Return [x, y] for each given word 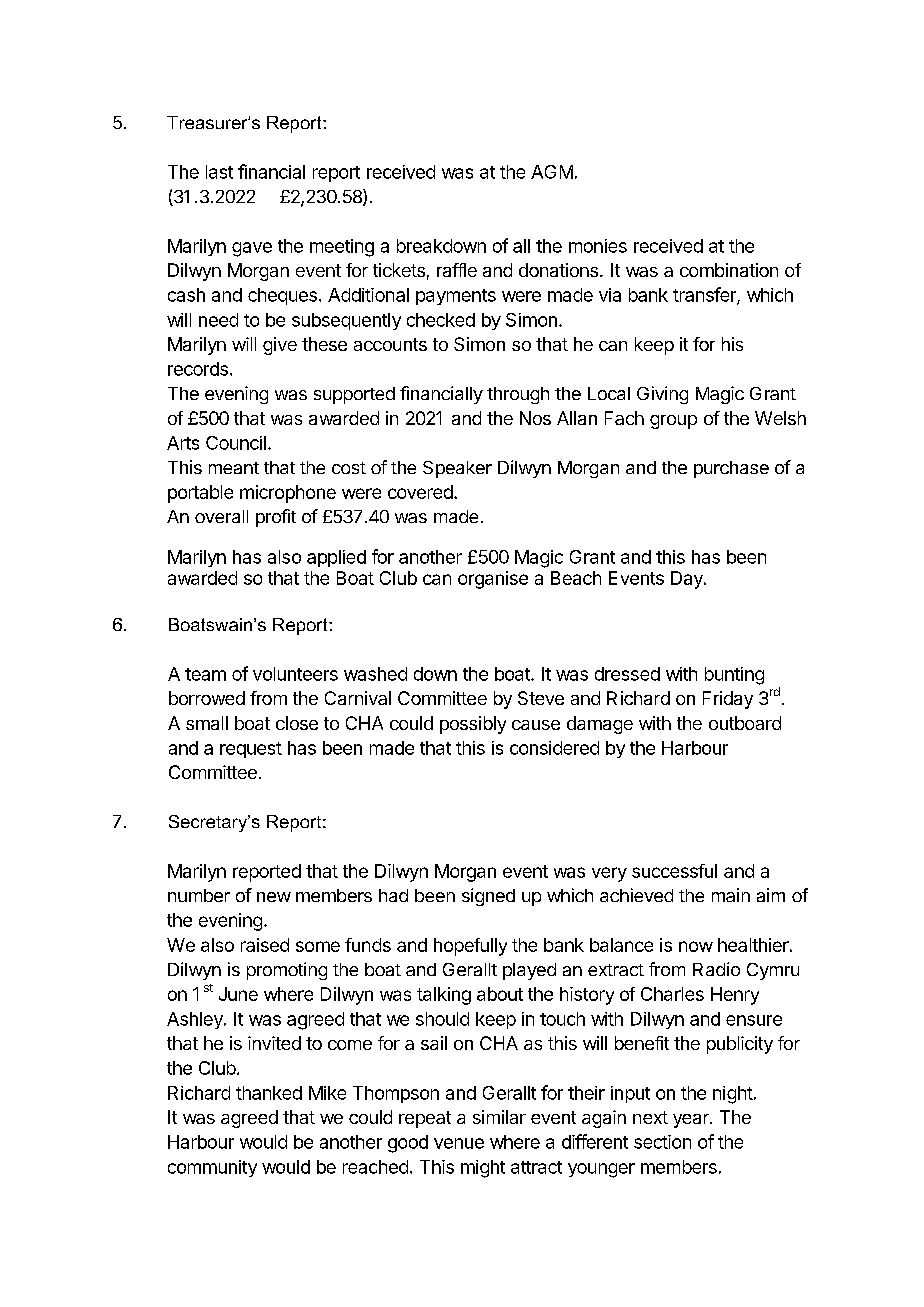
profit [276, 518]
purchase [731, 469]
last [219, 172]
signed [488, 897]
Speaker [457, 469]
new [274, 897]
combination [729, 270]
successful [674, 871]
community [212, 1168]
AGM [552, 172]
